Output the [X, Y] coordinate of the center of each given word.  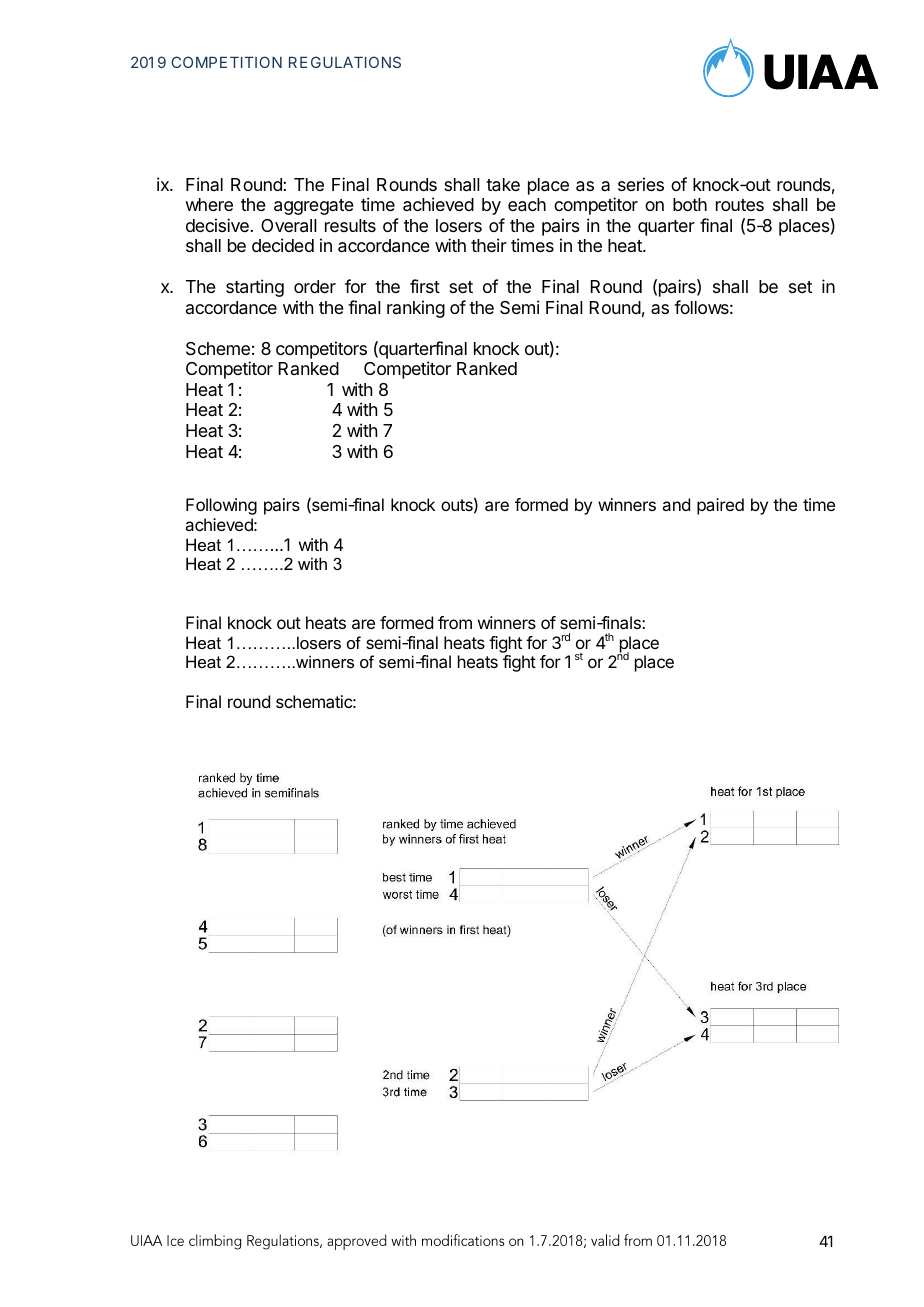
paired [720, 506]
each [527, 205]
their [489, 245]
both [690, 204]
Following [221, 506]
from [455, 622]
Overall [289, 226]
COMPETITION [226, 62]
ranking [416, 309]
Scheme [218, 349]
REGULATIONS [345, 62]
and [676, 504]
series [641, 184]
